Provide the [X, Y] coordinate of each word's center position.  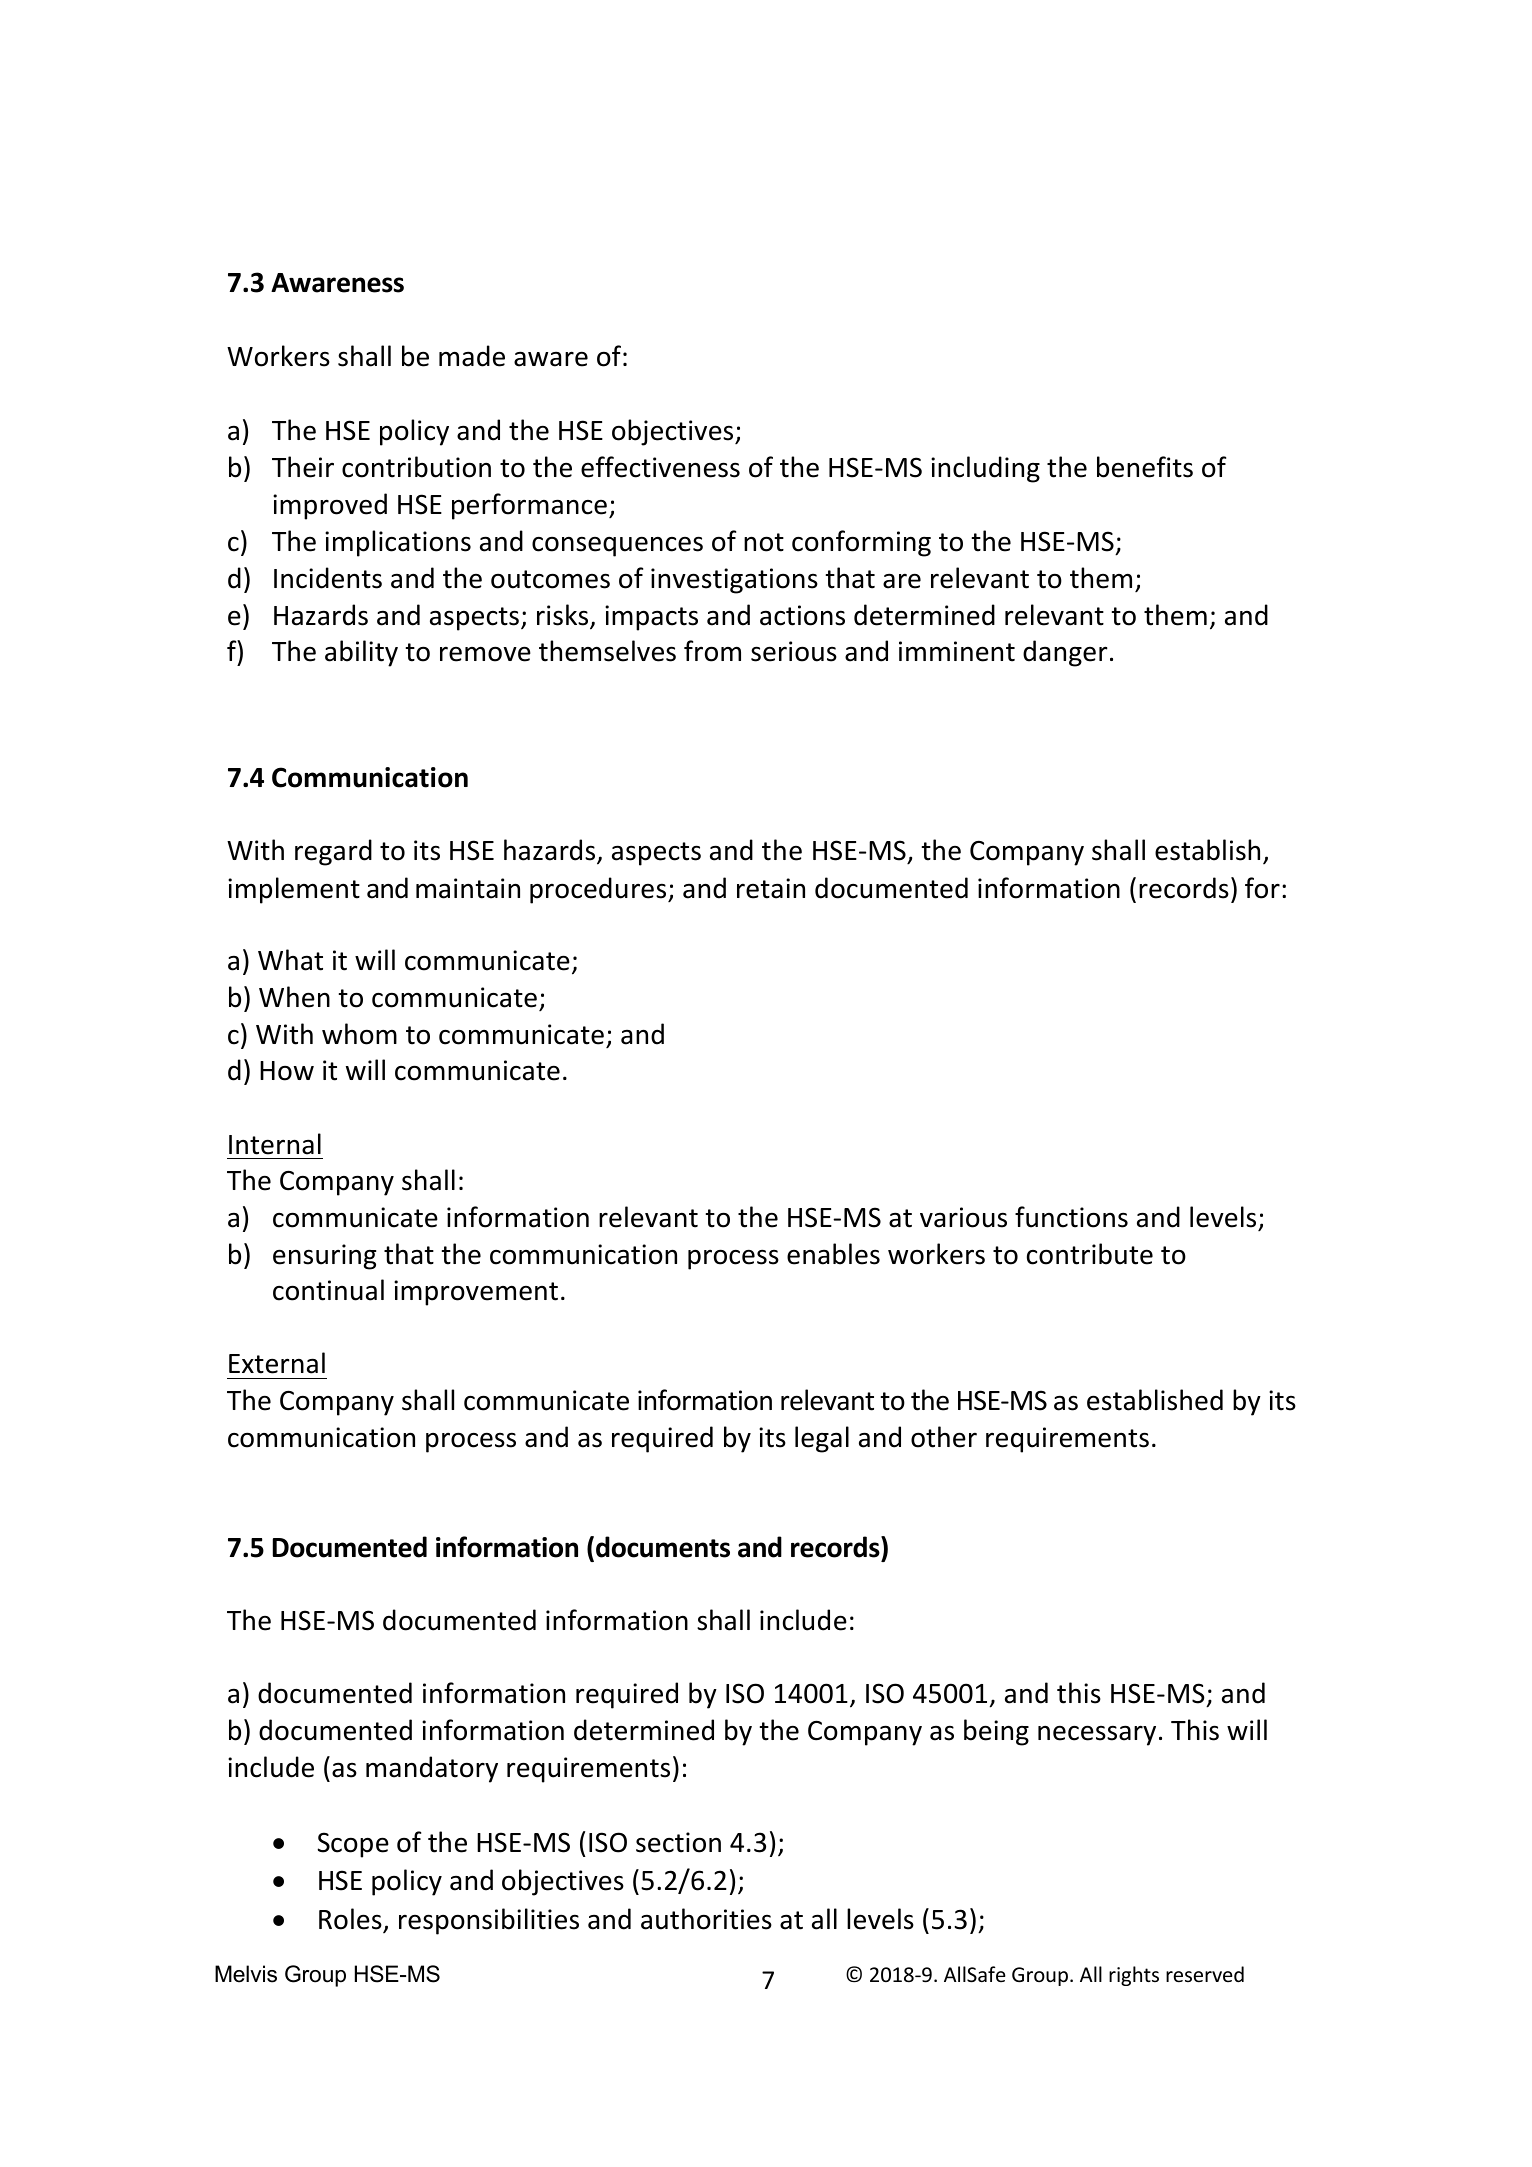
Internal [275, 1144]
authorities [706, 1919]
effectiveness [660, 467]
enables [833, 1254]
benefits [1145, 467]
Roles [351, 1920]
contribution [416, 467]
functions [1071, 1217]
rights [1134, 1976]
